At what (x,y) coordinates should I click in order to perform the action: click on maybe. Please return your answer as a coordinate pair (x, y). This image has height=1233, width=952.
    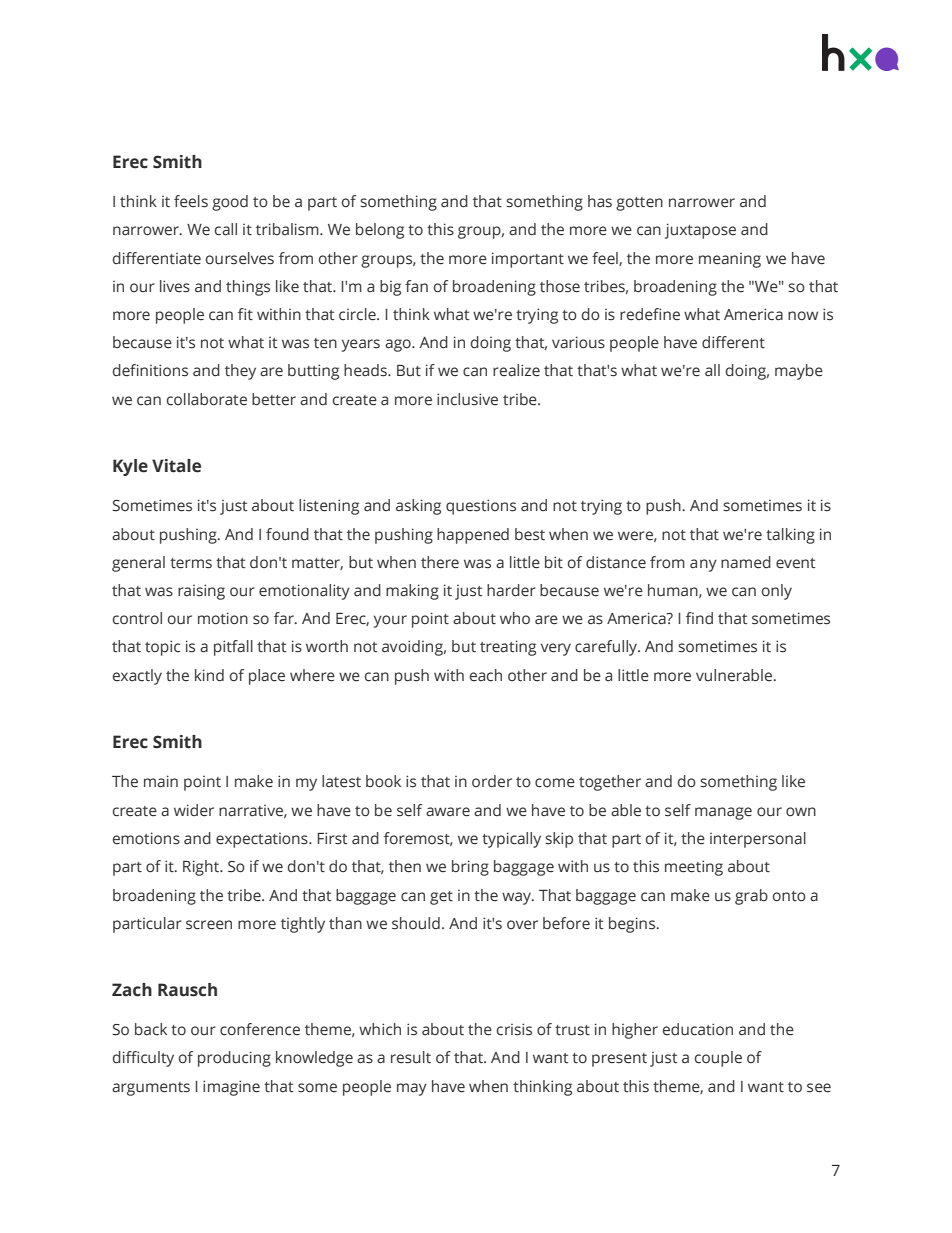
    Looking at the image, I should click on (799, 372).
